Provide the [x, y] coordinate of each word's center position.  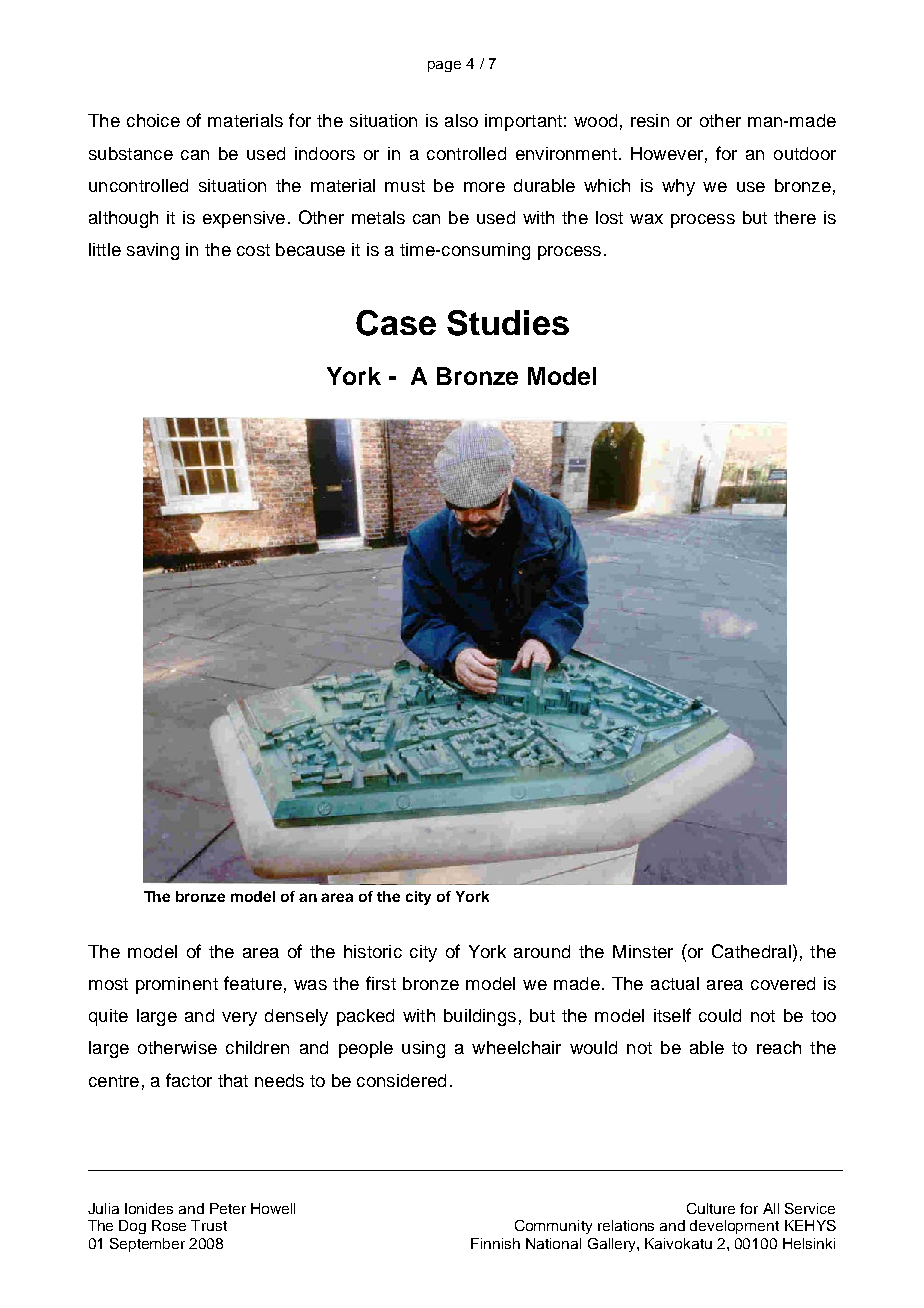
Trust [209, 1225]
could [720, 1015]
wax [646, 219]
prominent [177, 985]
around [542, 951]
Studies [508, 323]
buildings [480, 1017]
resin [650, 120]
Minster [643, 951]
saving [153, 251]
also [461, 120]
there [795, 217]
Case [396, 323]
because [310, 249]
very [239, 1019]
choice [153, 120]
